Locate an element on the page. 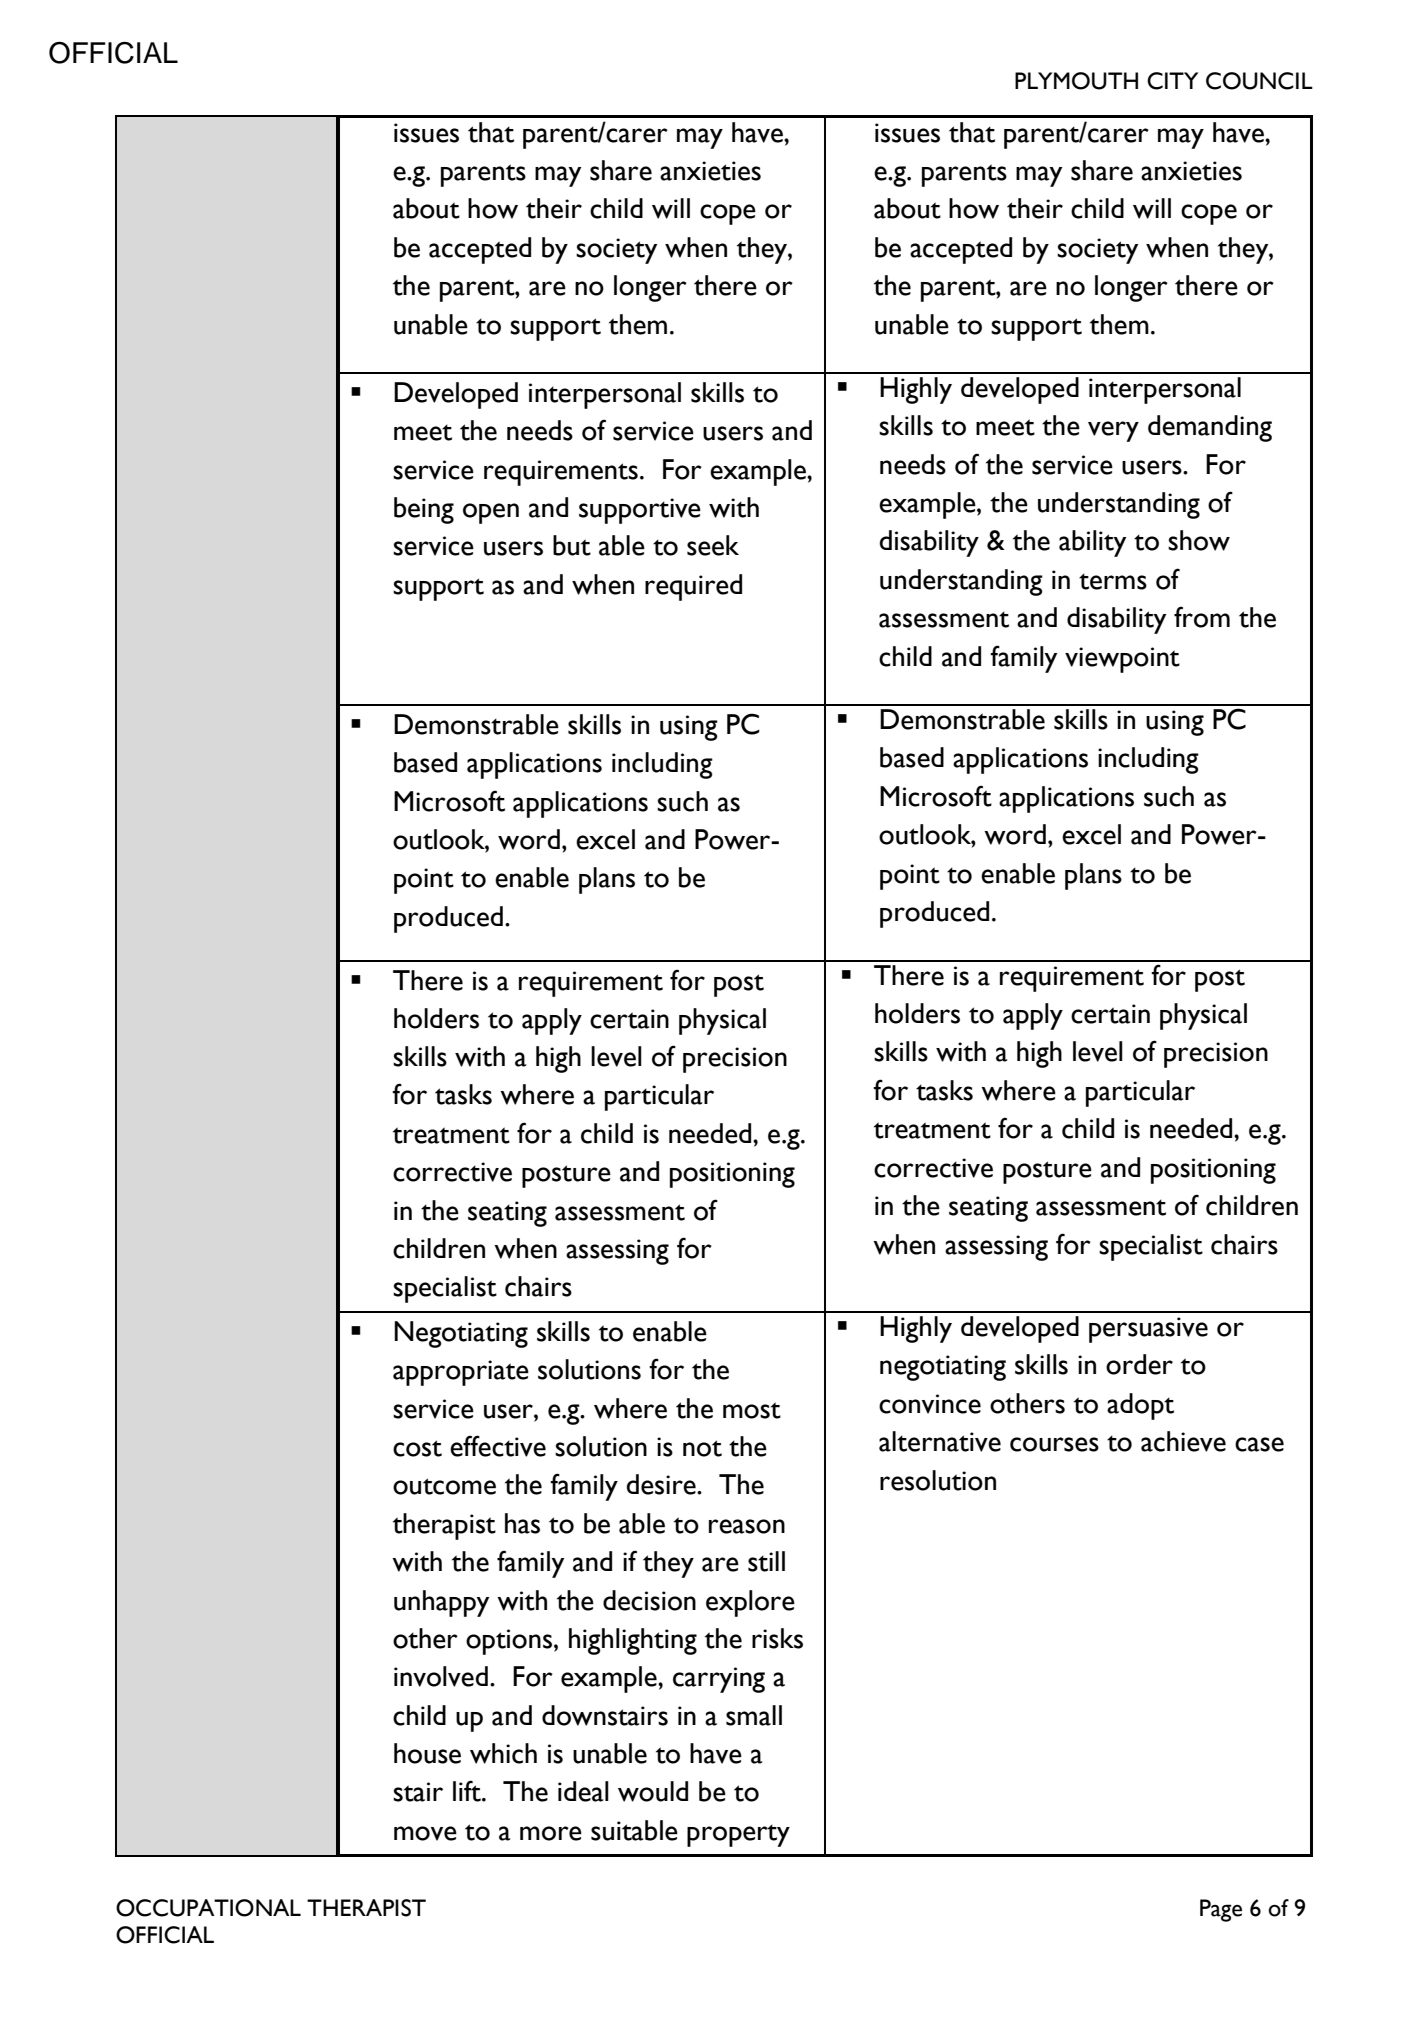  being is located at coordinates (424, 510).
